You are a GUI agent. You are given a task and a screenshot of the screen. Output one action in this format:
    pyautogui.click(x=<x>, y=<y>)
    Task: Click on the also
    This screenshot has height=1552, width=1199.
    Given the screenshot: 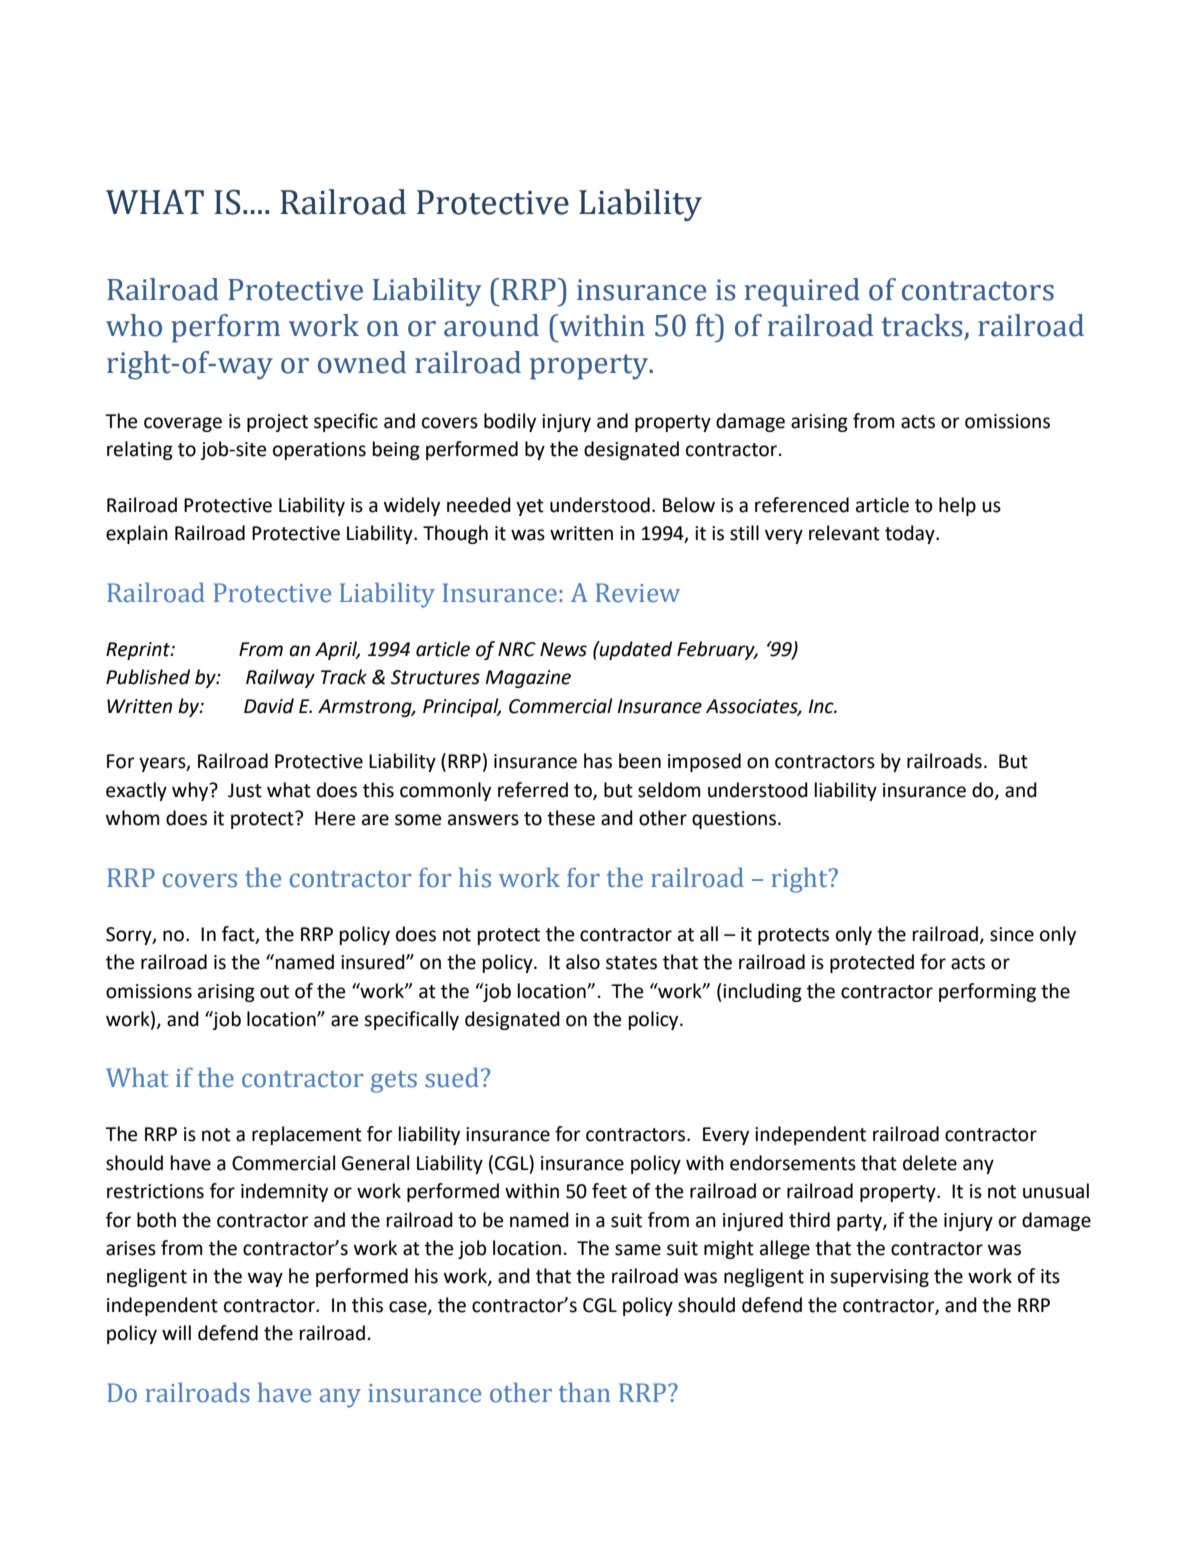 What is the action you would take?
    pyautogui.click(x=583, y=962)
